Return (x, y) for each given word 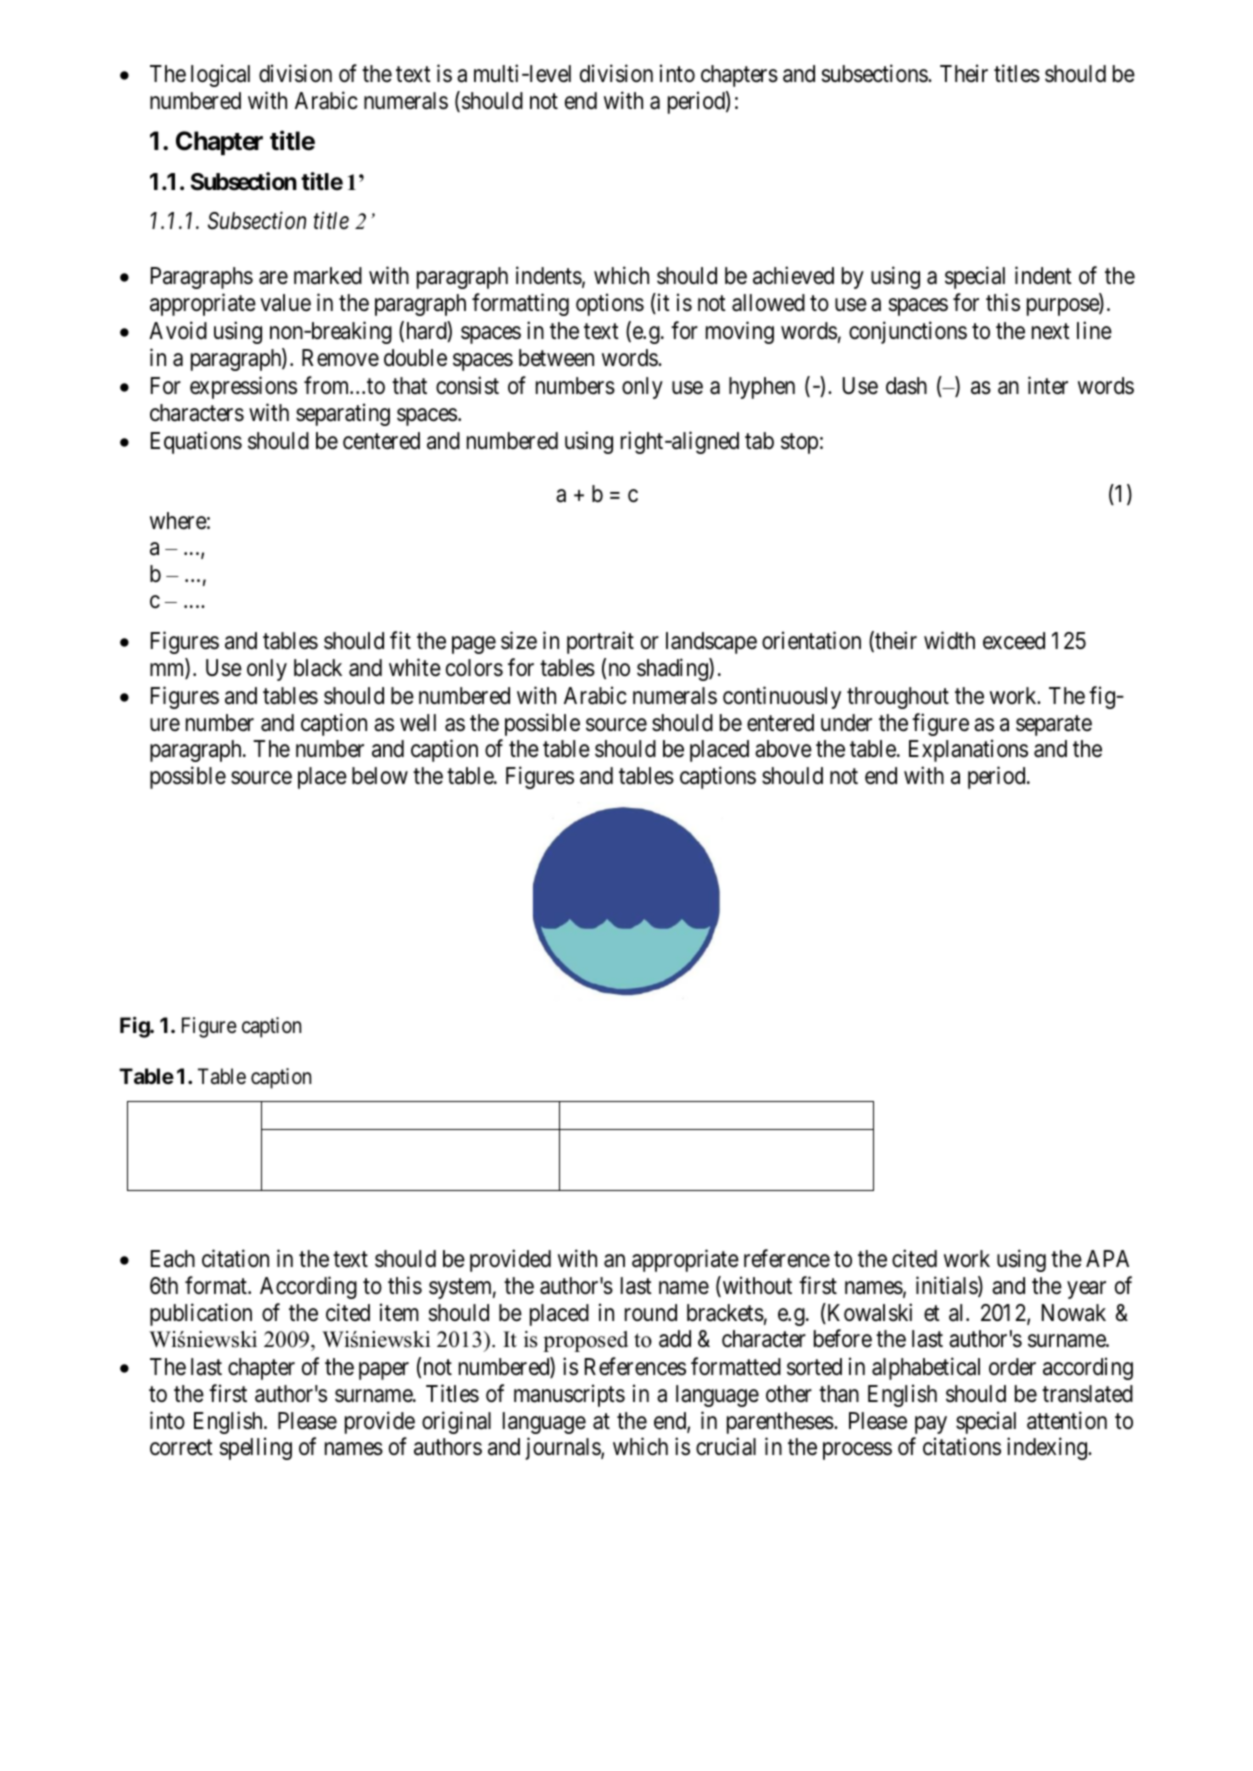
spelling (255, 1448)
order (1012, 1367)
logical (220, 76)
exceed (1014, 641)
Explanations (968, 751)
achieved (793, 276)
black (318, 668)
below (380, 776)
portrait (600, 643)
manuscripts (569, 1395)
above (783, 749)
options (610, 304)
